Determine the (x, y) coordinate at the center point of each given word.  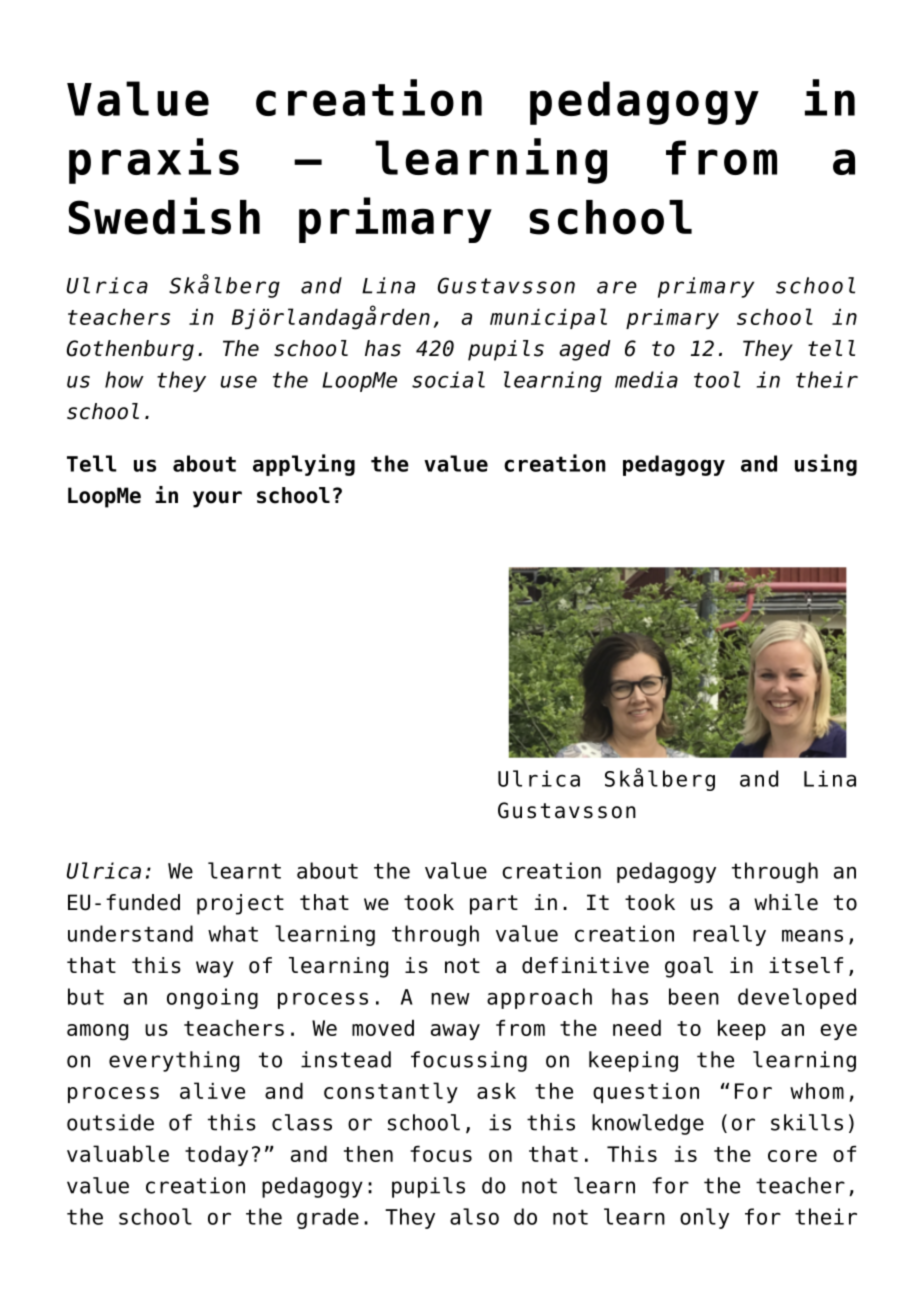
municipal (548, 318)
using (826, 465)
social (448, 379)
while (786, 902)
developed (797, 998)
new (450, 998)
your (217, 499)
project (240, 904)
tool (717, 379)
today (216, 1156)
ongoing (212, 998)
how (124, 379)
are (617, 287)
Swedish (164, 216)
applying (304, 465)
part (494, 905)
